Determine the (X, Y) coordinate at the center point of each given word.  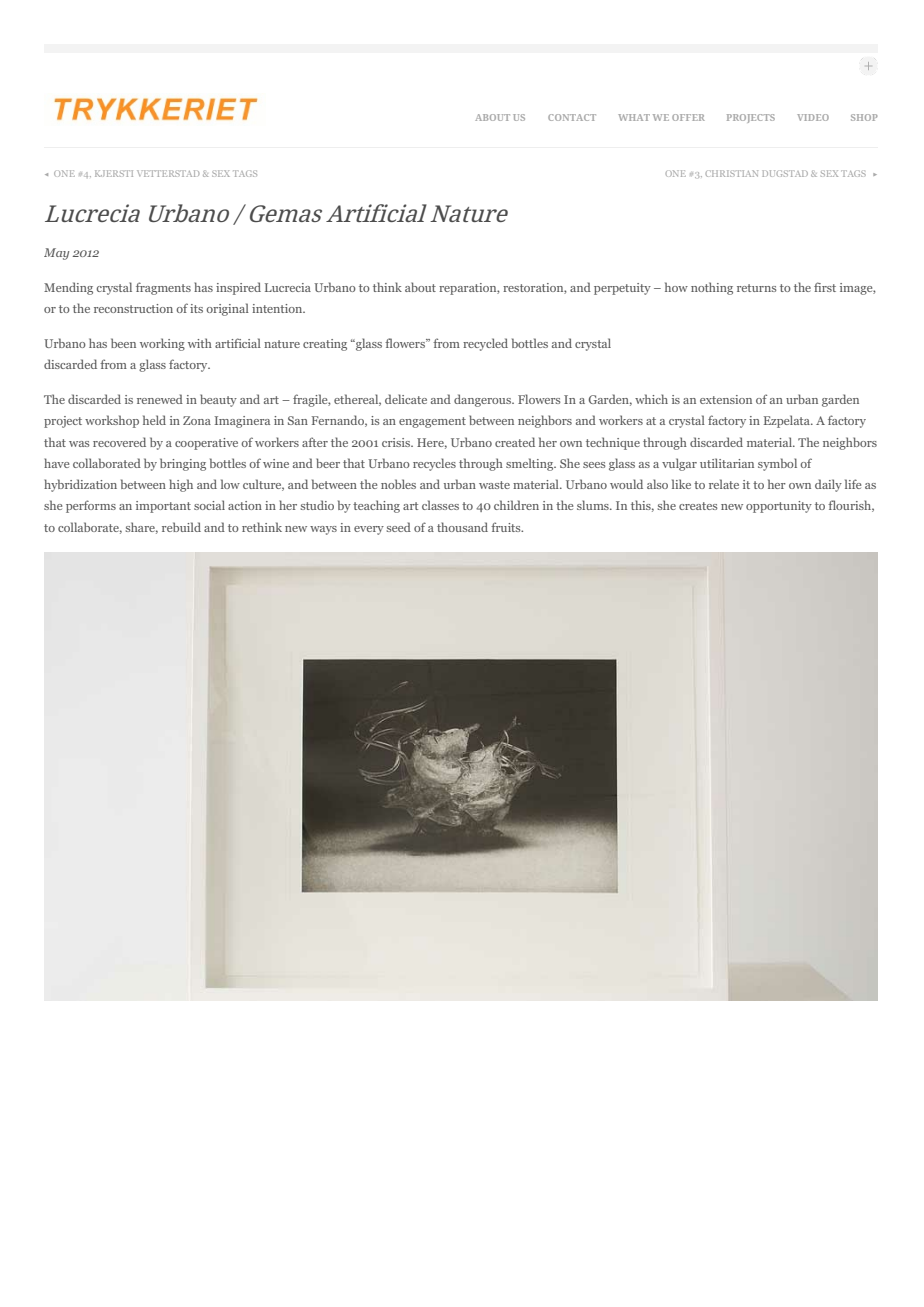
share (142, 528)
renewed (160, 399)
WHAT (634, 117)
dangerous (483, 400)
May (56, 254)
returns (757, 288)
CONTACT (572, 117)
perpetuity (622, 289)
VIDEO (813, 117)
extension (726, 399)
